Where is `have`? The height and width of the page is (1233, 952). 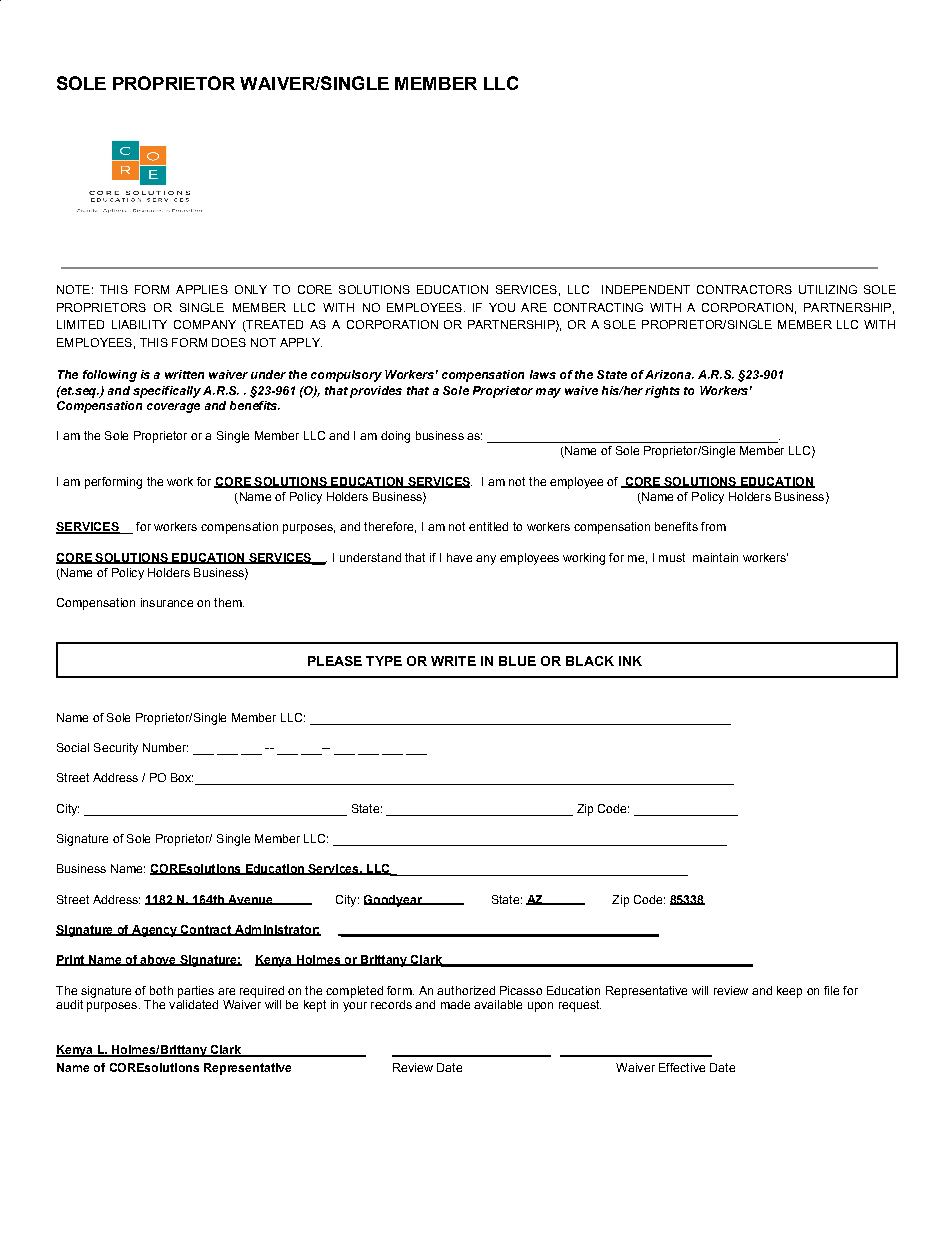 have is located at coordinates (459, 557).
